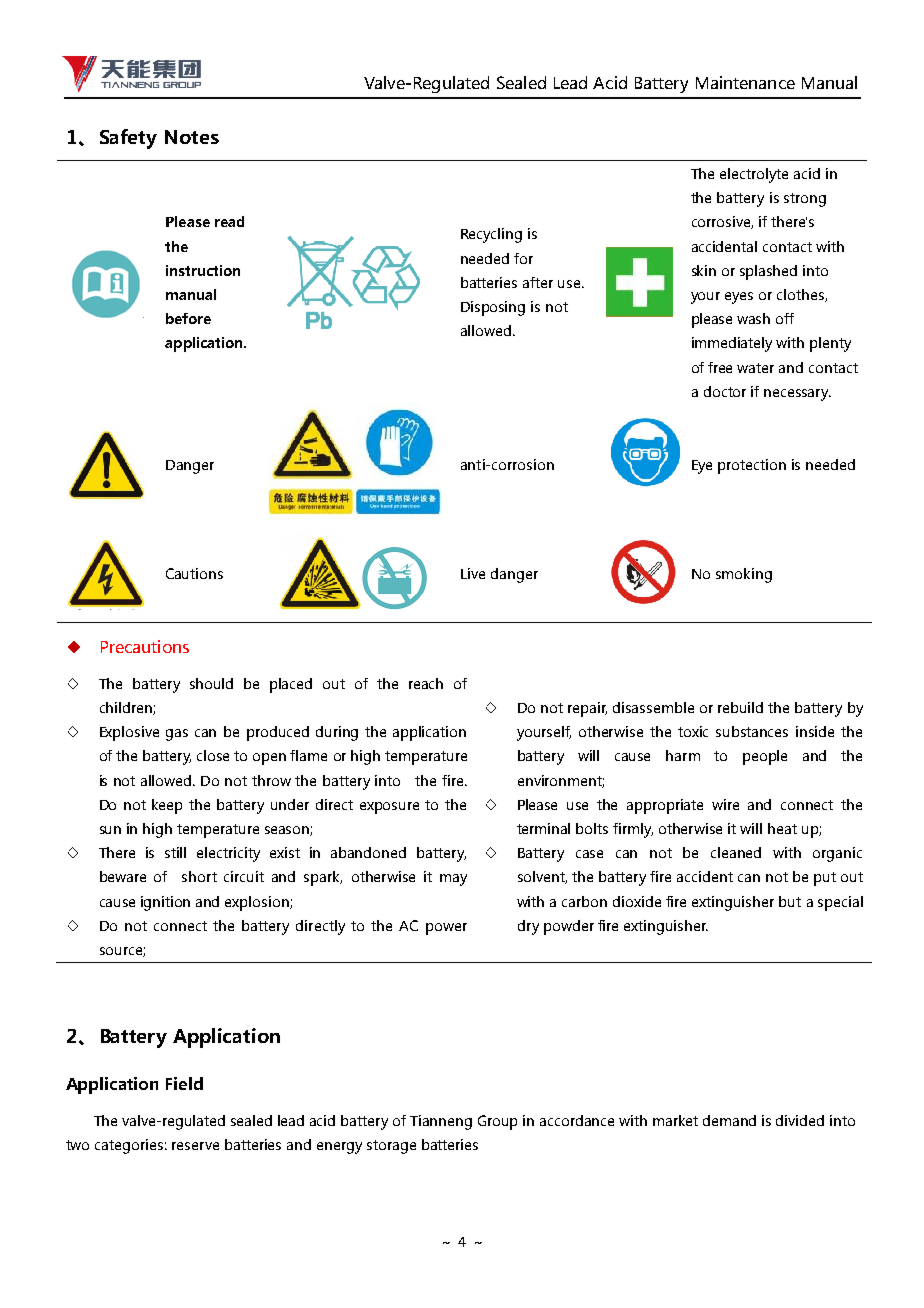 Image resolution: width=924 pixels, height=1308 pixels. What do you see at coordinates (473, 573) in the screenshot?
I see `Live` at bounding box center [473, 573].
